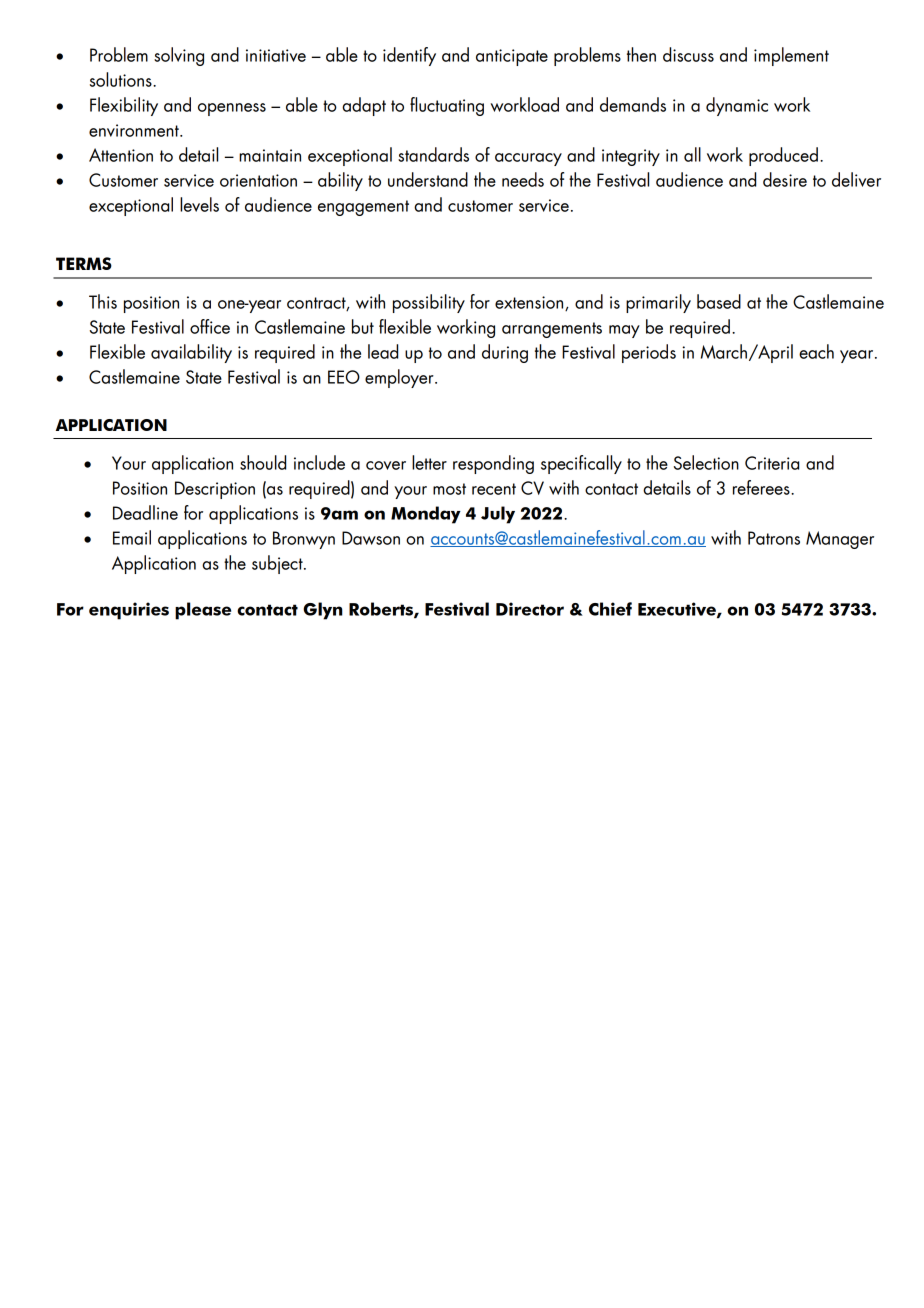 The width and height of the image is (924, 1308). Describe the element at coordinates (429, 462) in the image. I see `letter` at that location.
